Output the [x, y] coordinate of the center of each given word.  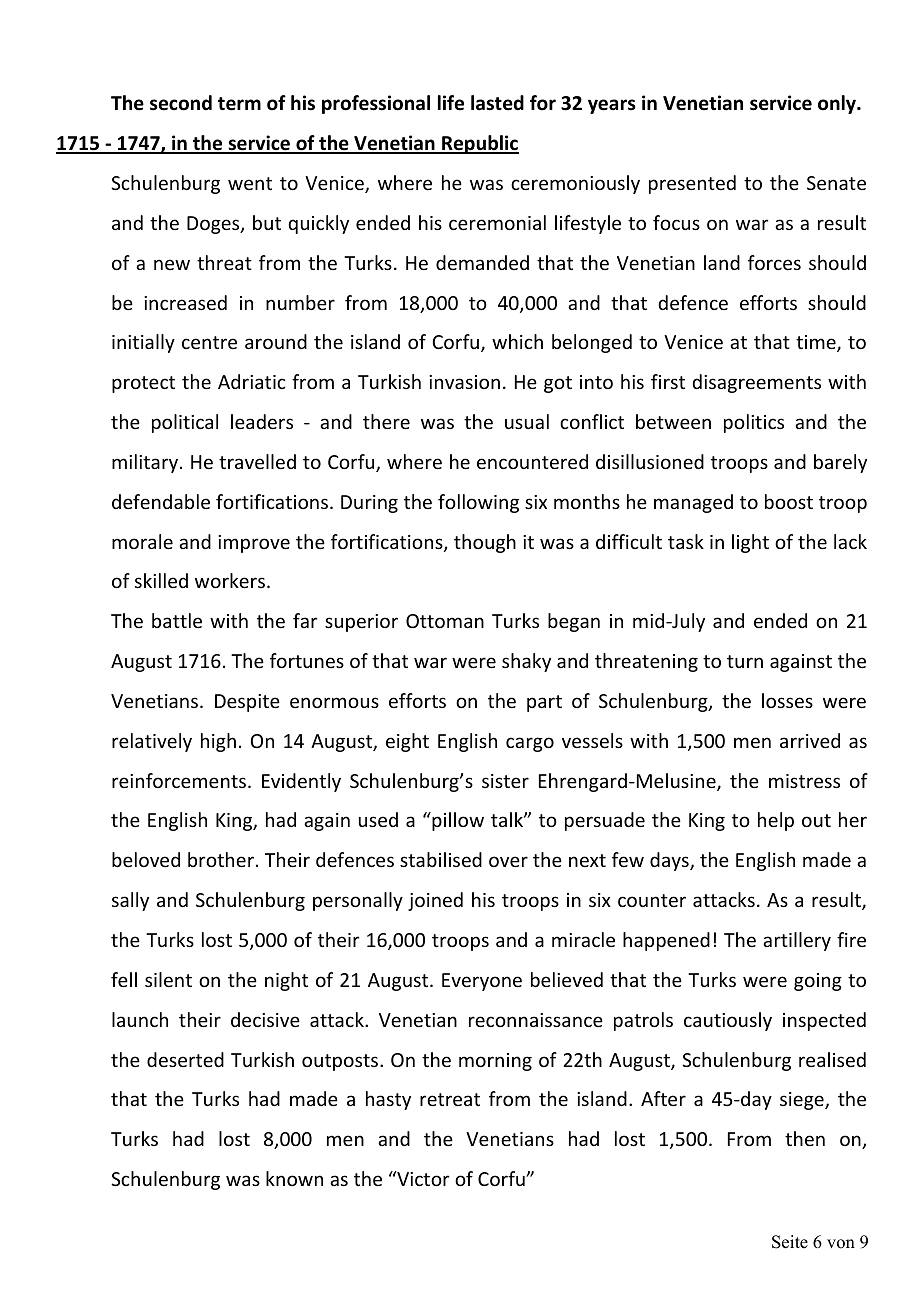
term [239, 104]
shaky [526, 662]
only [838, 104]
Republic [479, 144]
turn [745, 661]
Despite [247, 703]
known [294, 1178]
